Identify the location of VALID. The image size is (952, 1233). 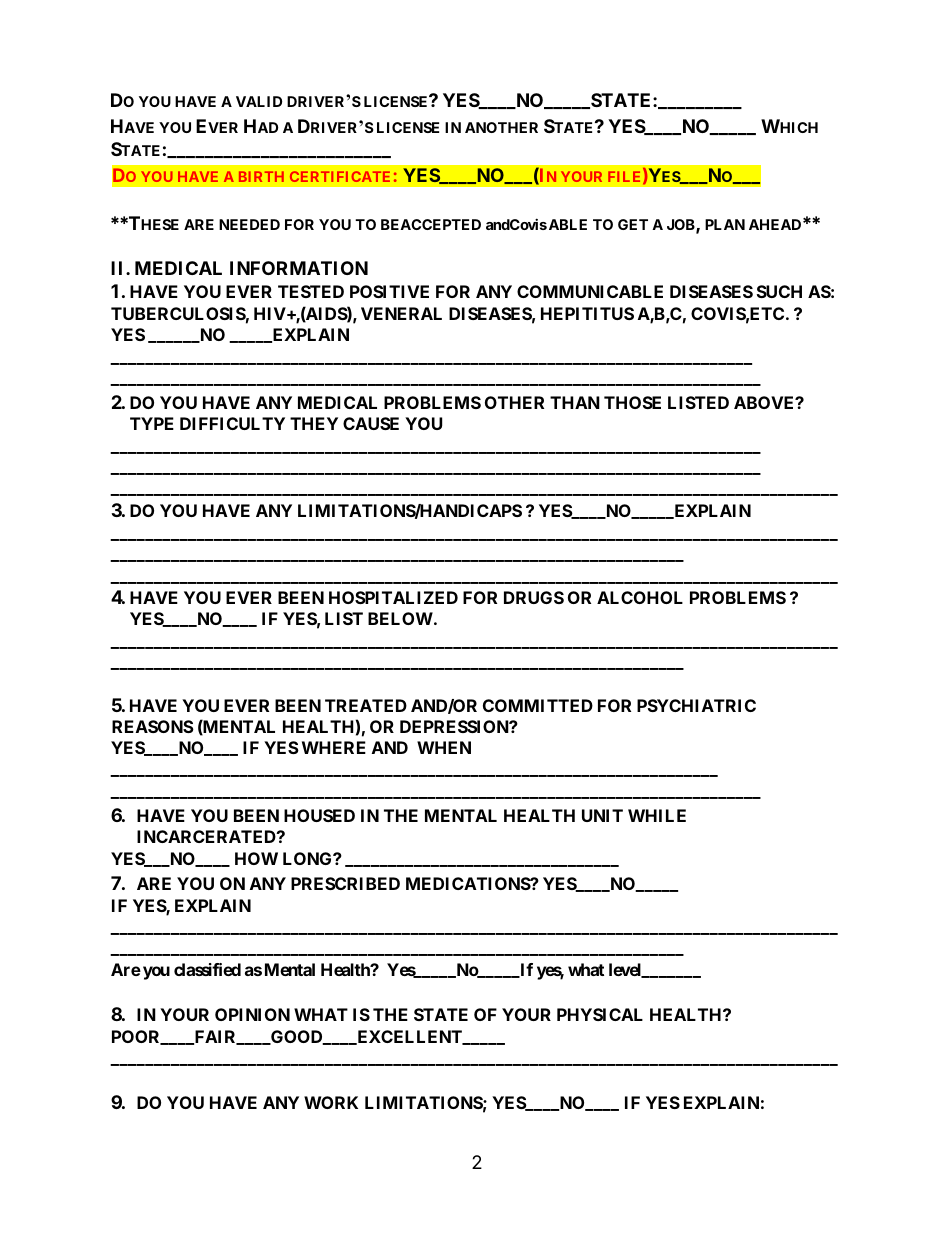
(259, 101).
